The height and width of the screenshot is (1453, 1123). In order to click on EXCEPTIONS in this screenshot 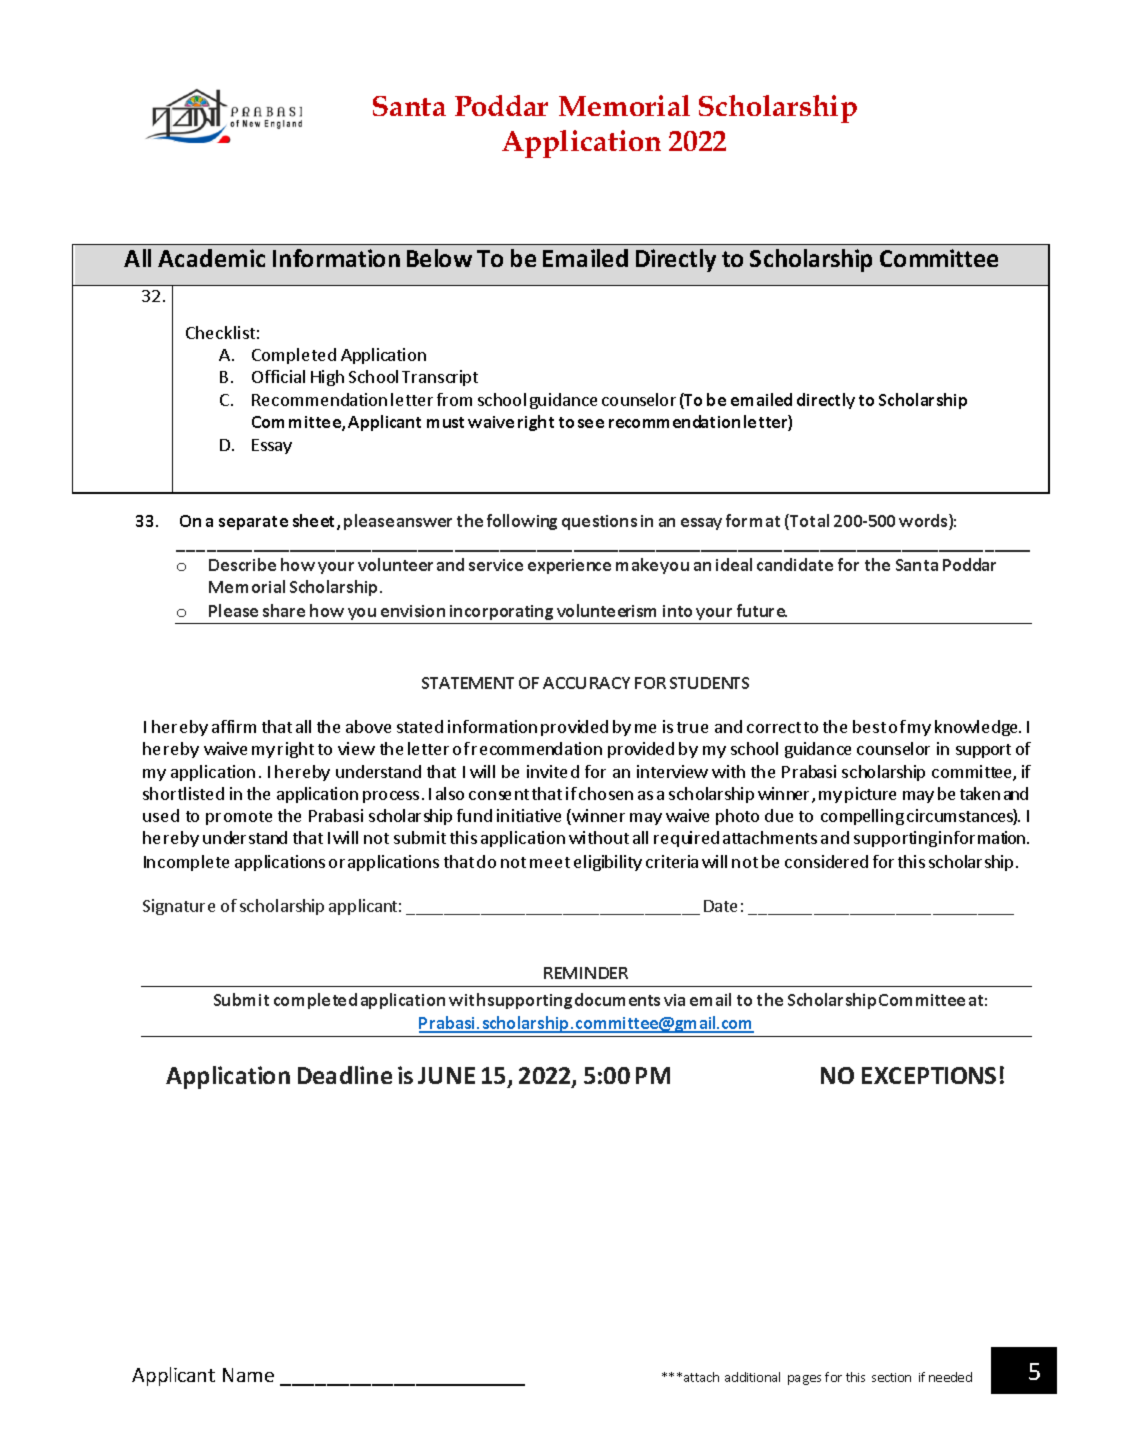, I will do `click(929, 1075)`.
